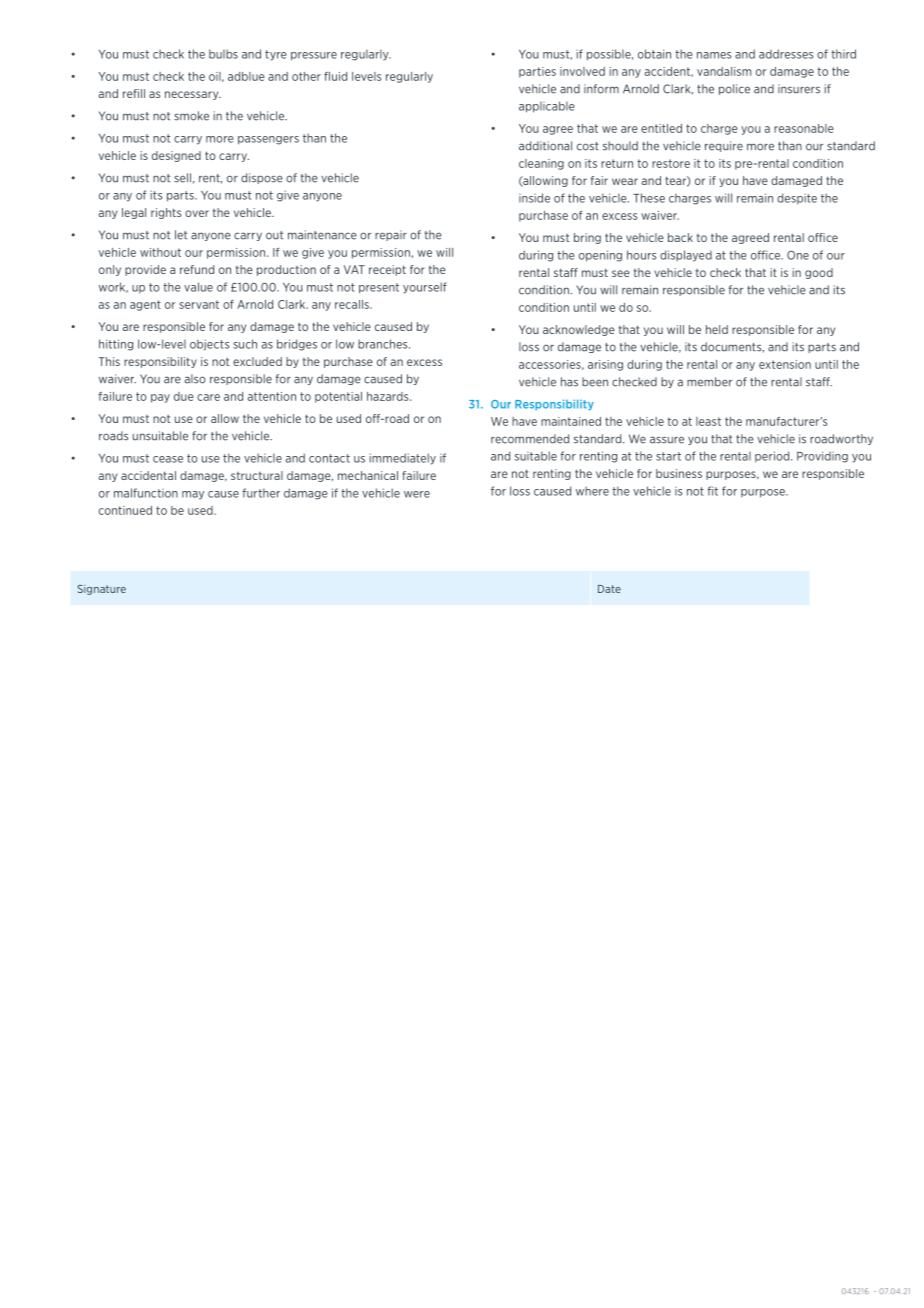 The width and height of the screenshot is (924, 1308). I want to click on despite, so click(797, 198).
